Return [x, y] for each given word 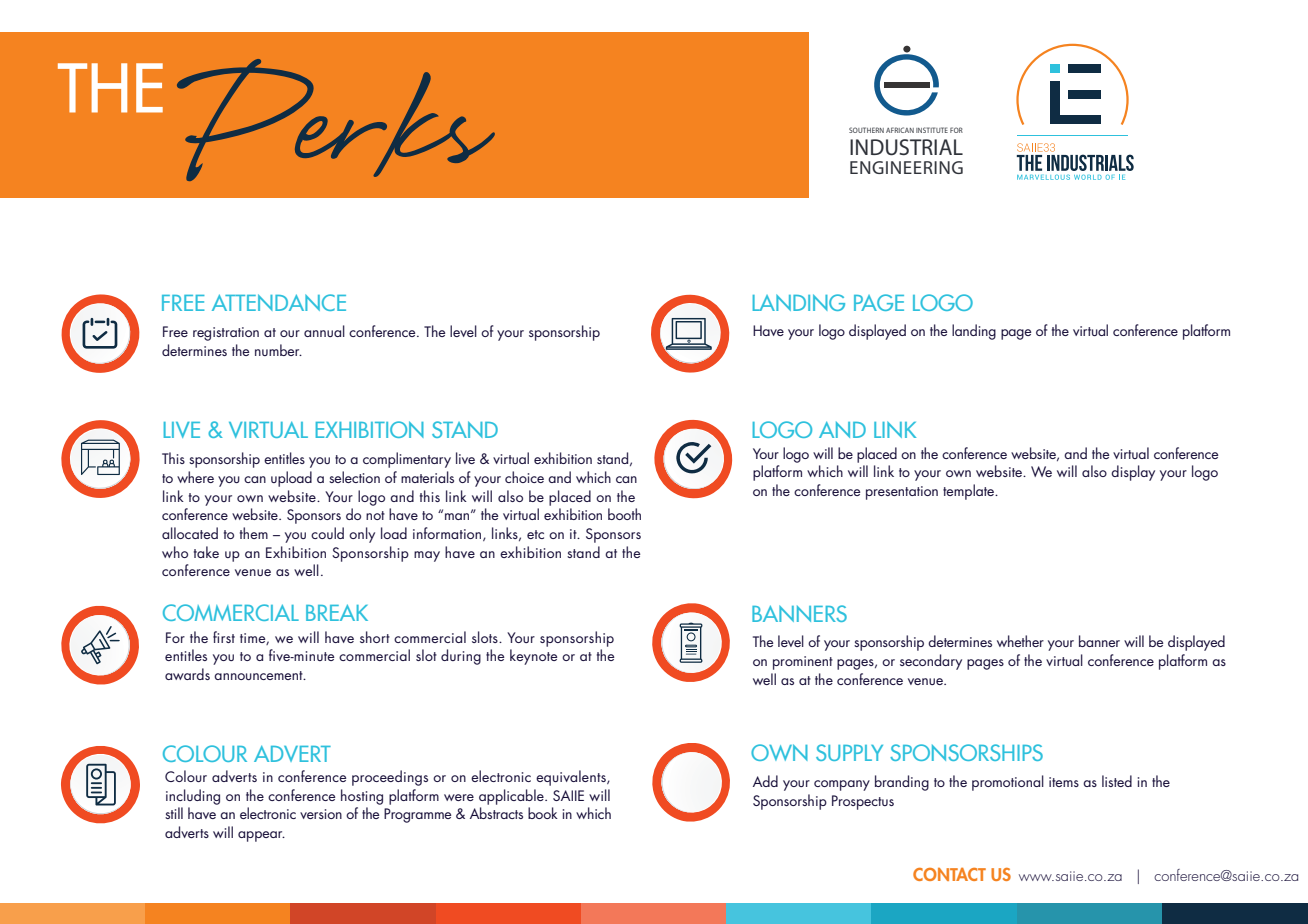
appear [261, 836]
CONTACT [949, 874]
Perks [336, 120]
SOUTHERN [866, 130]
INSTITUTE [932, 130]
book [543, 813]
